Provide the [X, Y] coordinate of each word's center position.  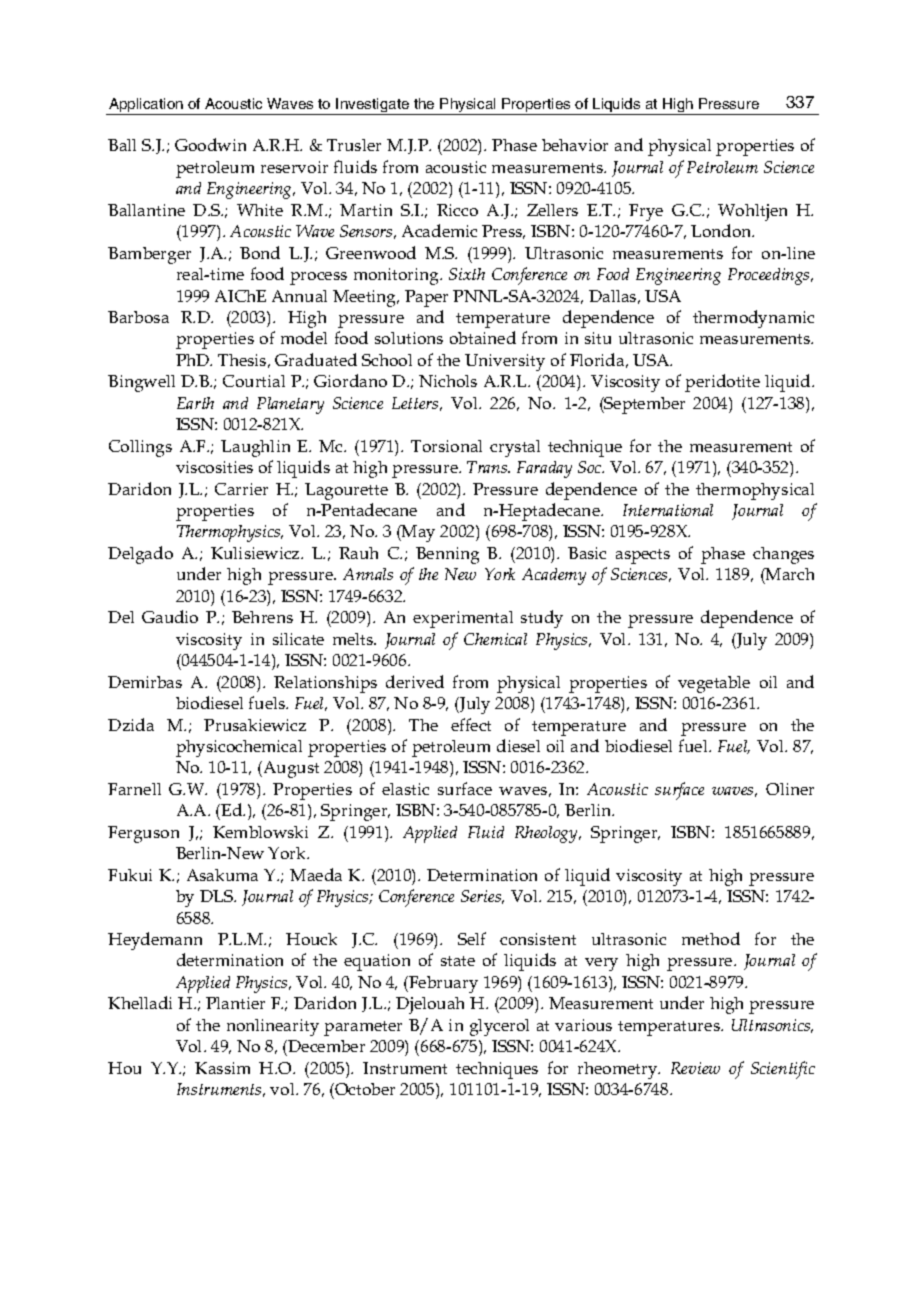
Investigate [373, 106]
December [325, 1046]
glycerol [499, 1027]
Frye [646, 212]
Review [695, 1068]
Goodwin [210, 144]
